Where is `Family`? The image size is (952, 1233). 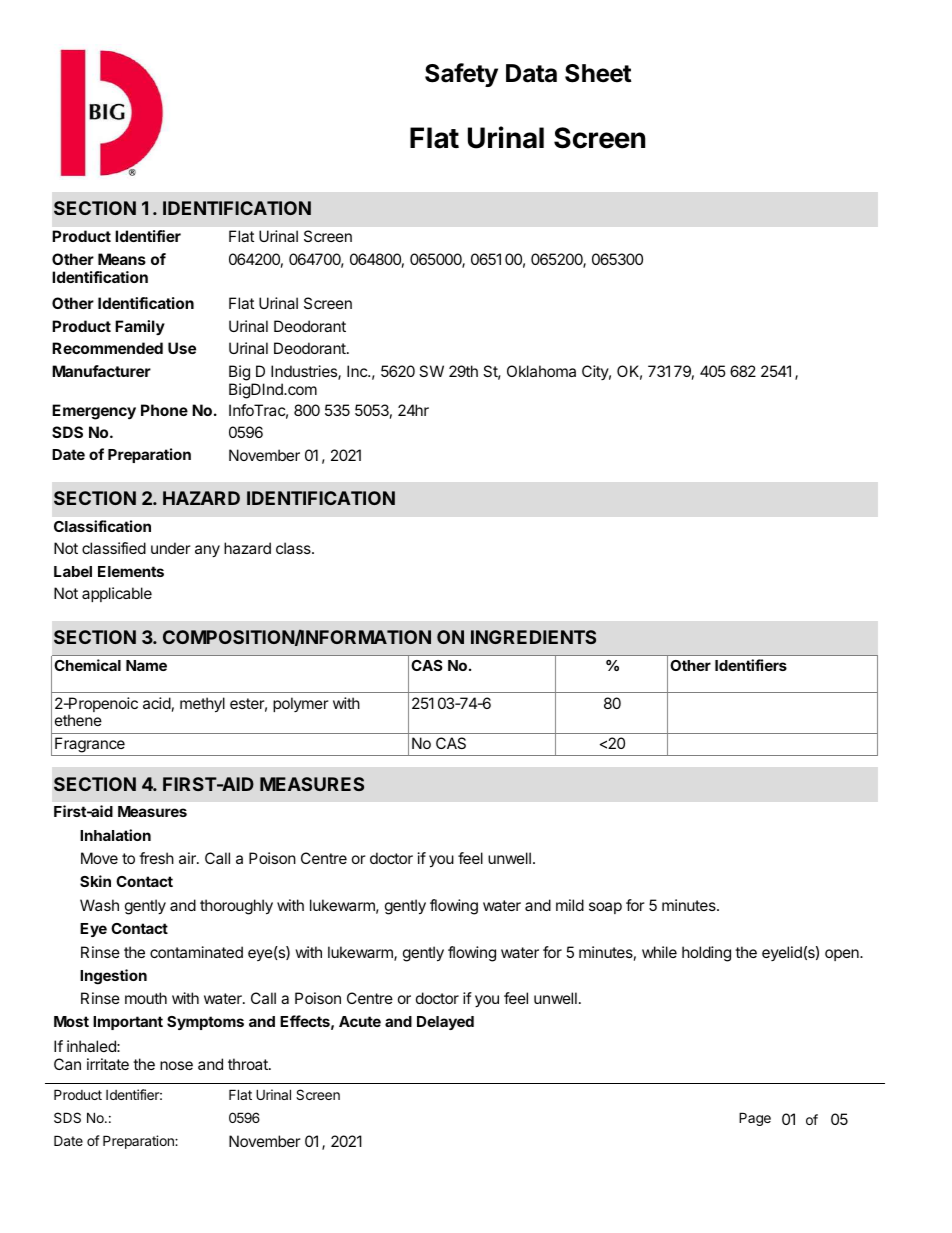 Family is located at coordinates (140, 327).
